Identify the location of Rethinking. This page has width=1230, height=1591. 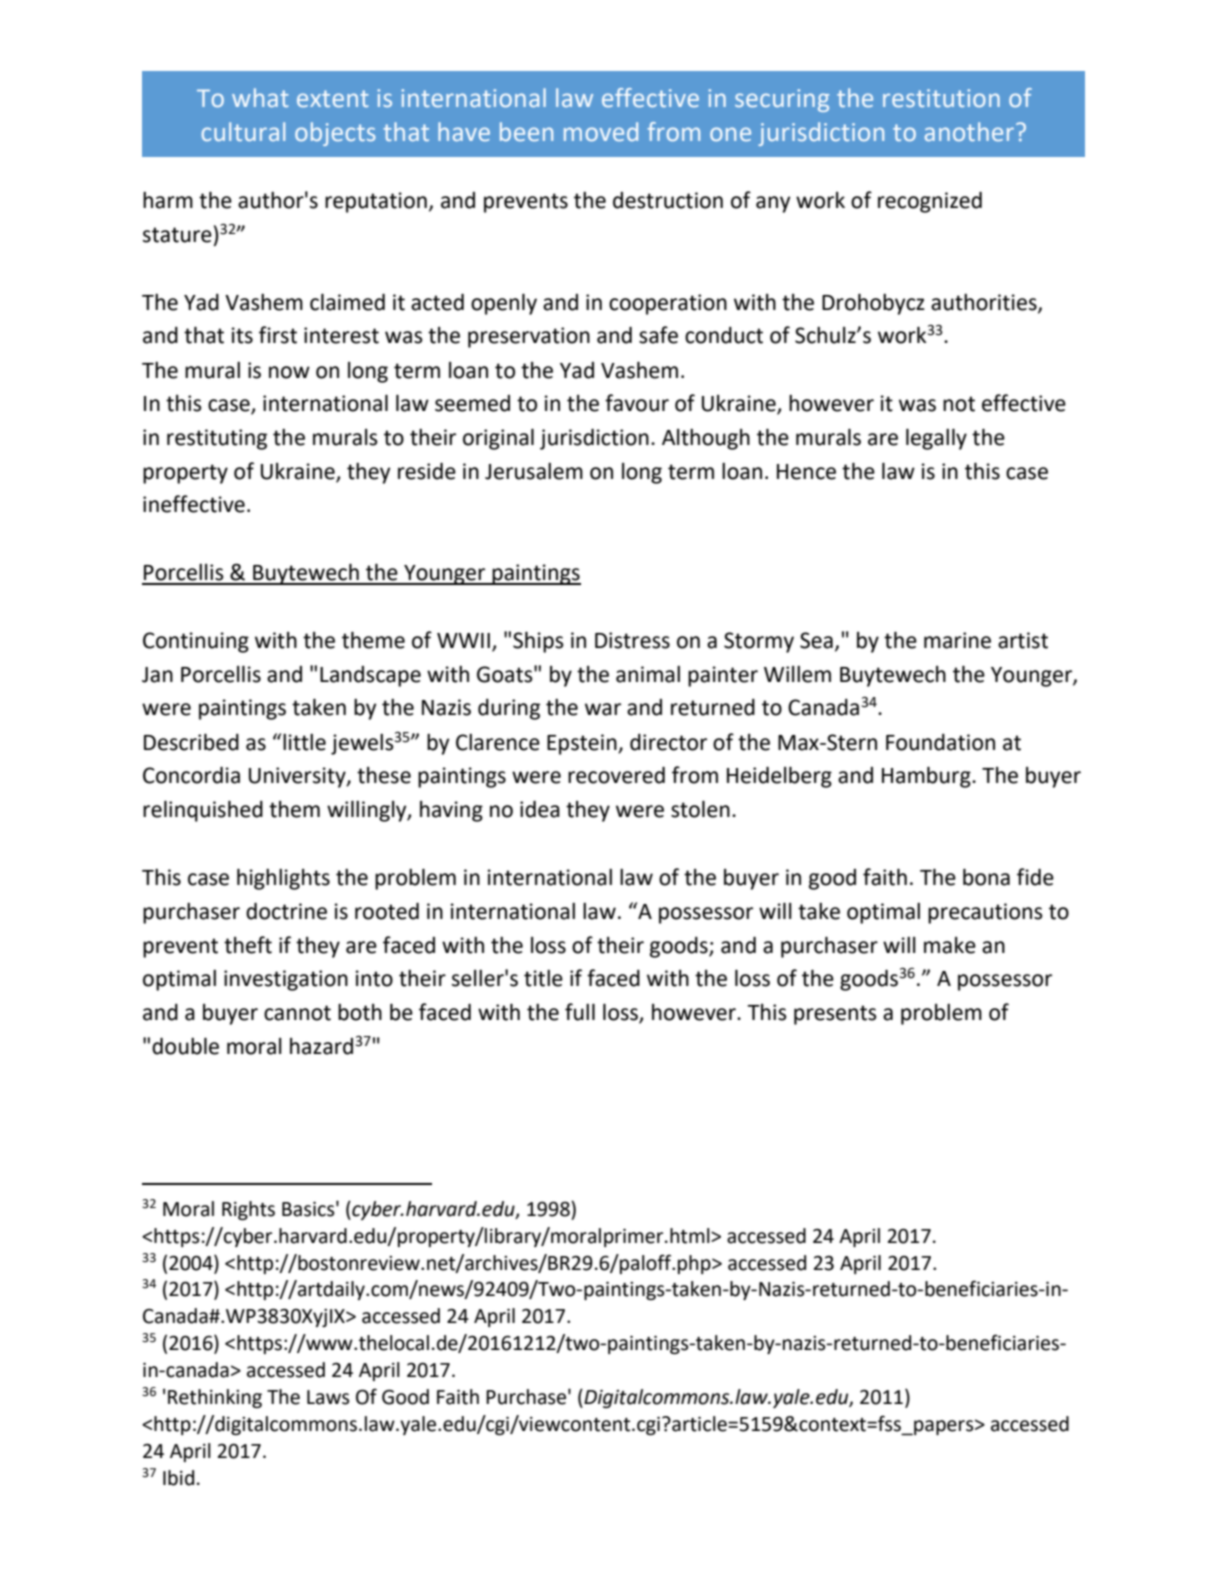
(215, 1398).
